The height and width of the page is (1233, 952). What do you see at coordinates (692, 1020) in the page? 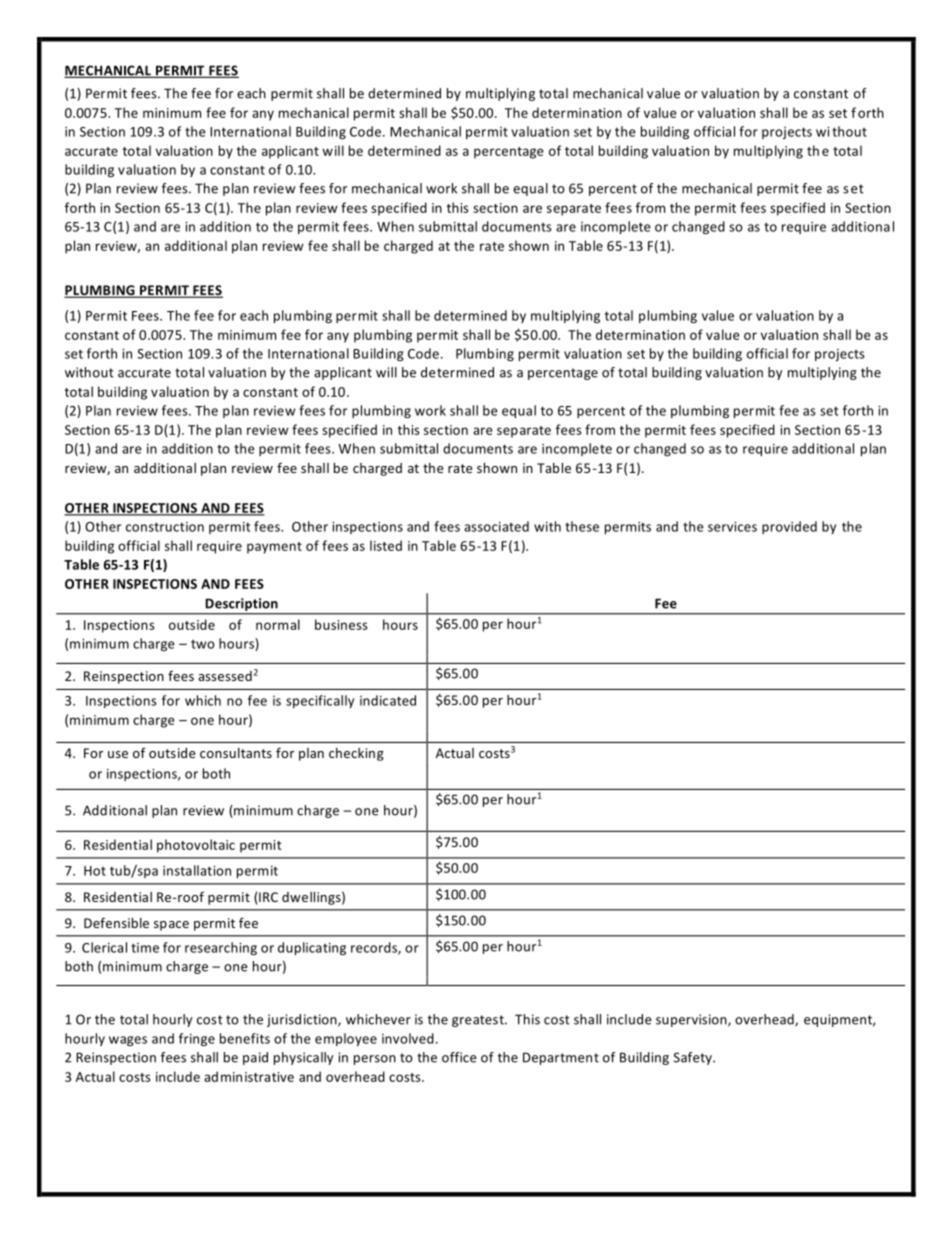
I see `supervision` at bounding box center [692, 1020].
